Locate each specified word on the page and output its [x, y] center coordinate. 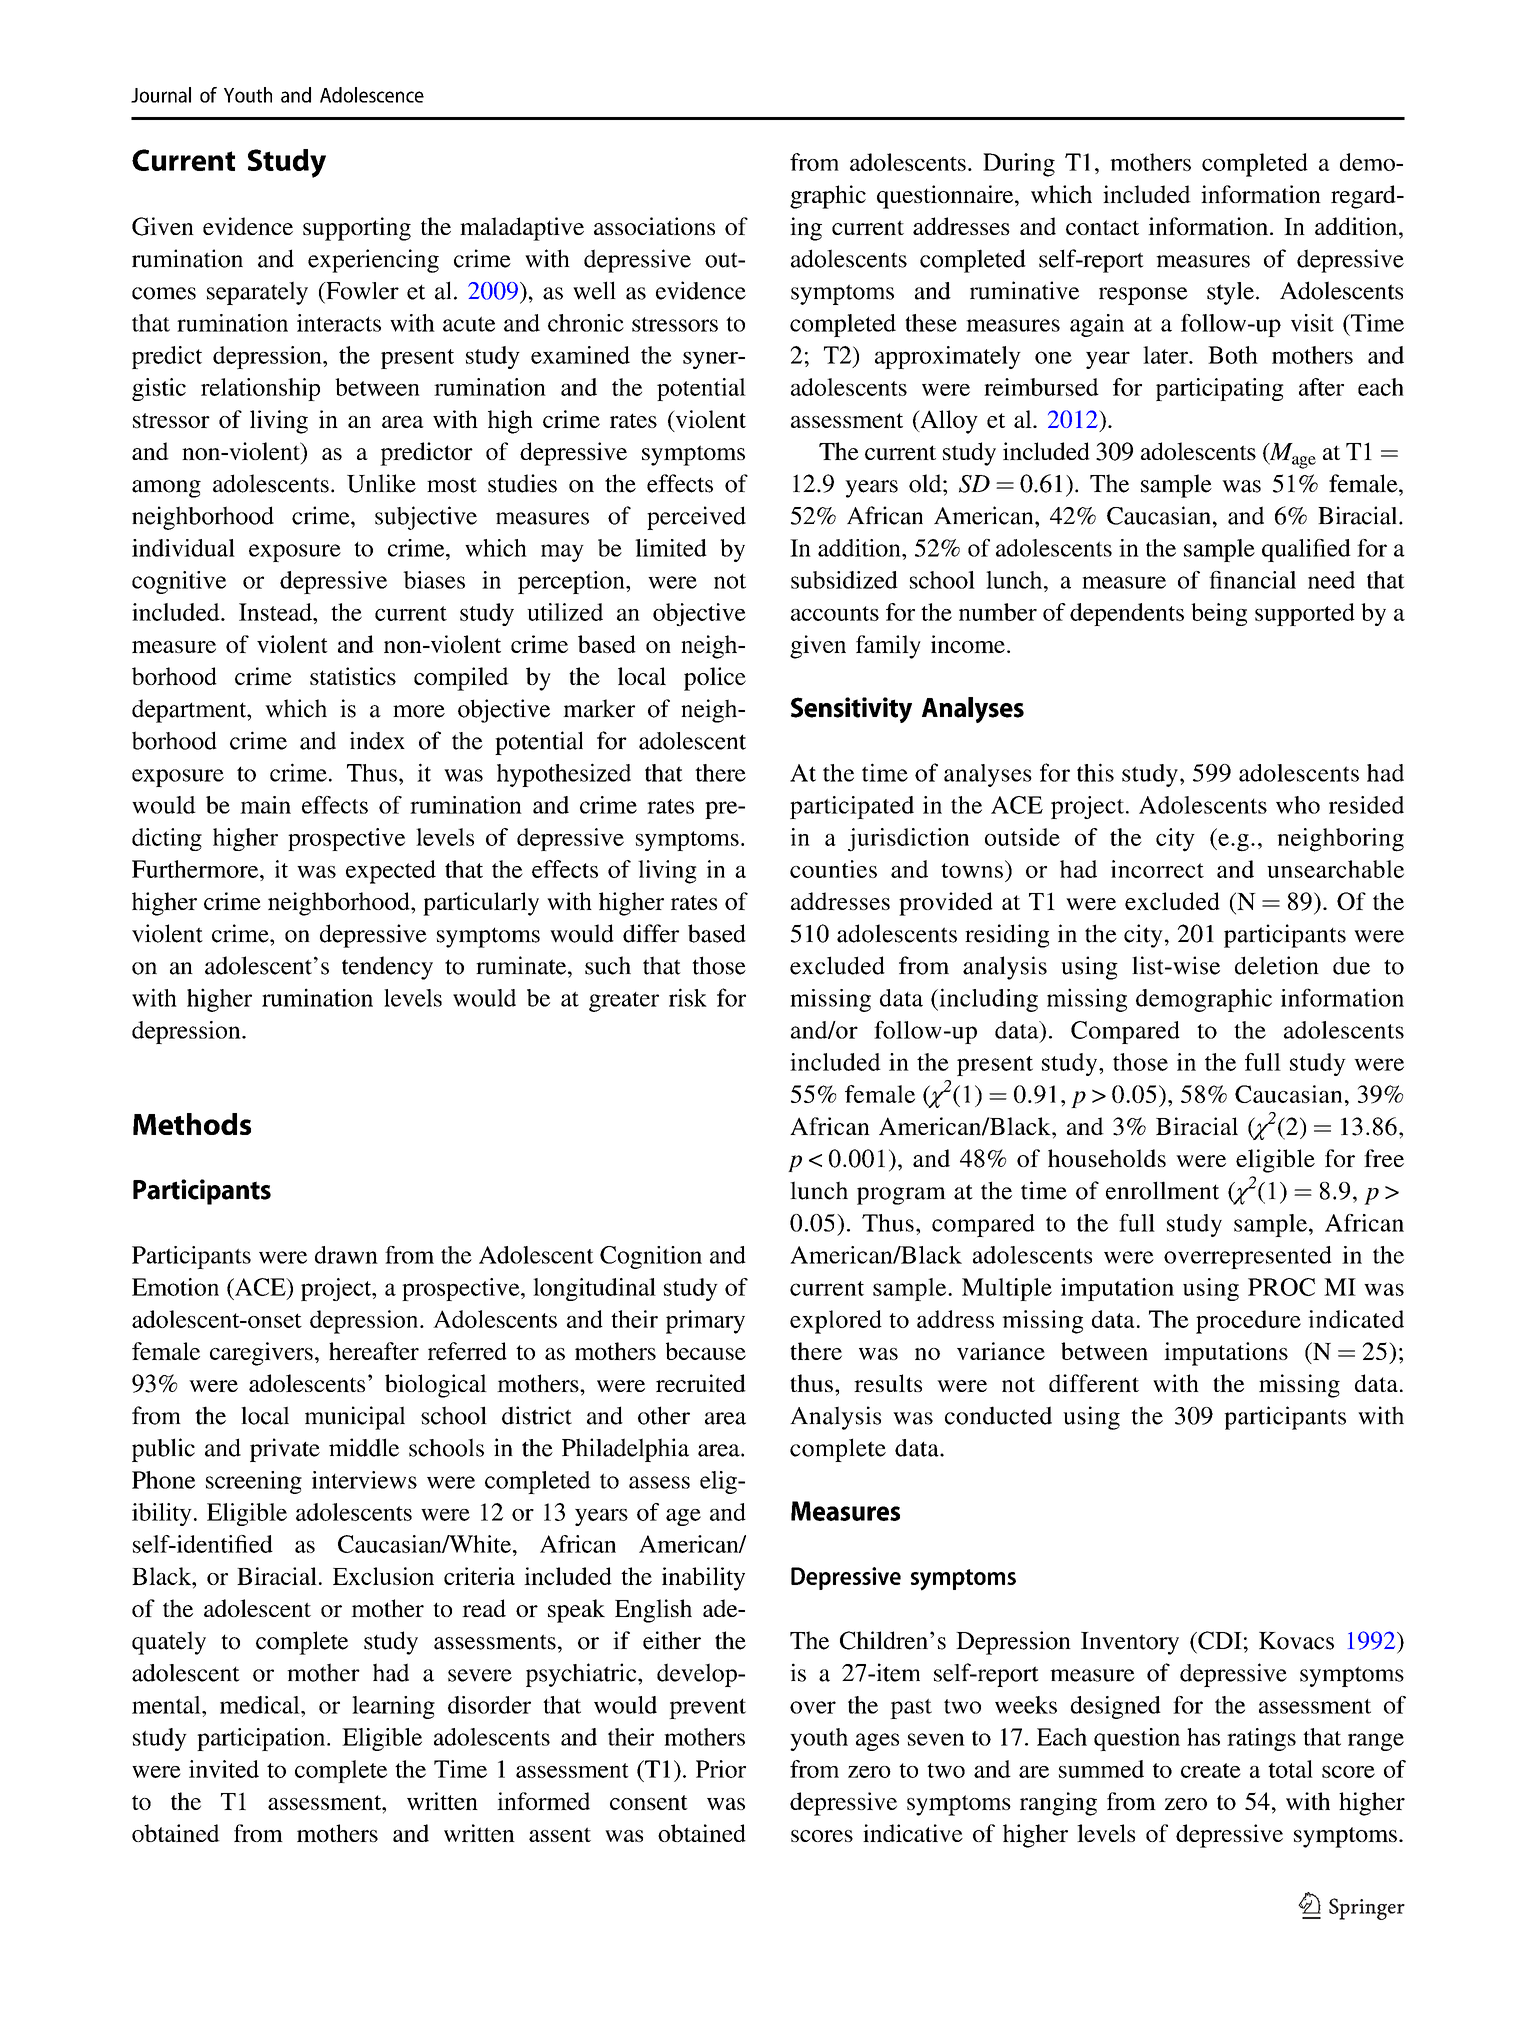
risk [688, 997]
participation [262, 1739]
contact [1102, 227]
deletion [1277, 965]
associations [654, 226]
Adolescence [372, 95]
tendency [387, 968]
